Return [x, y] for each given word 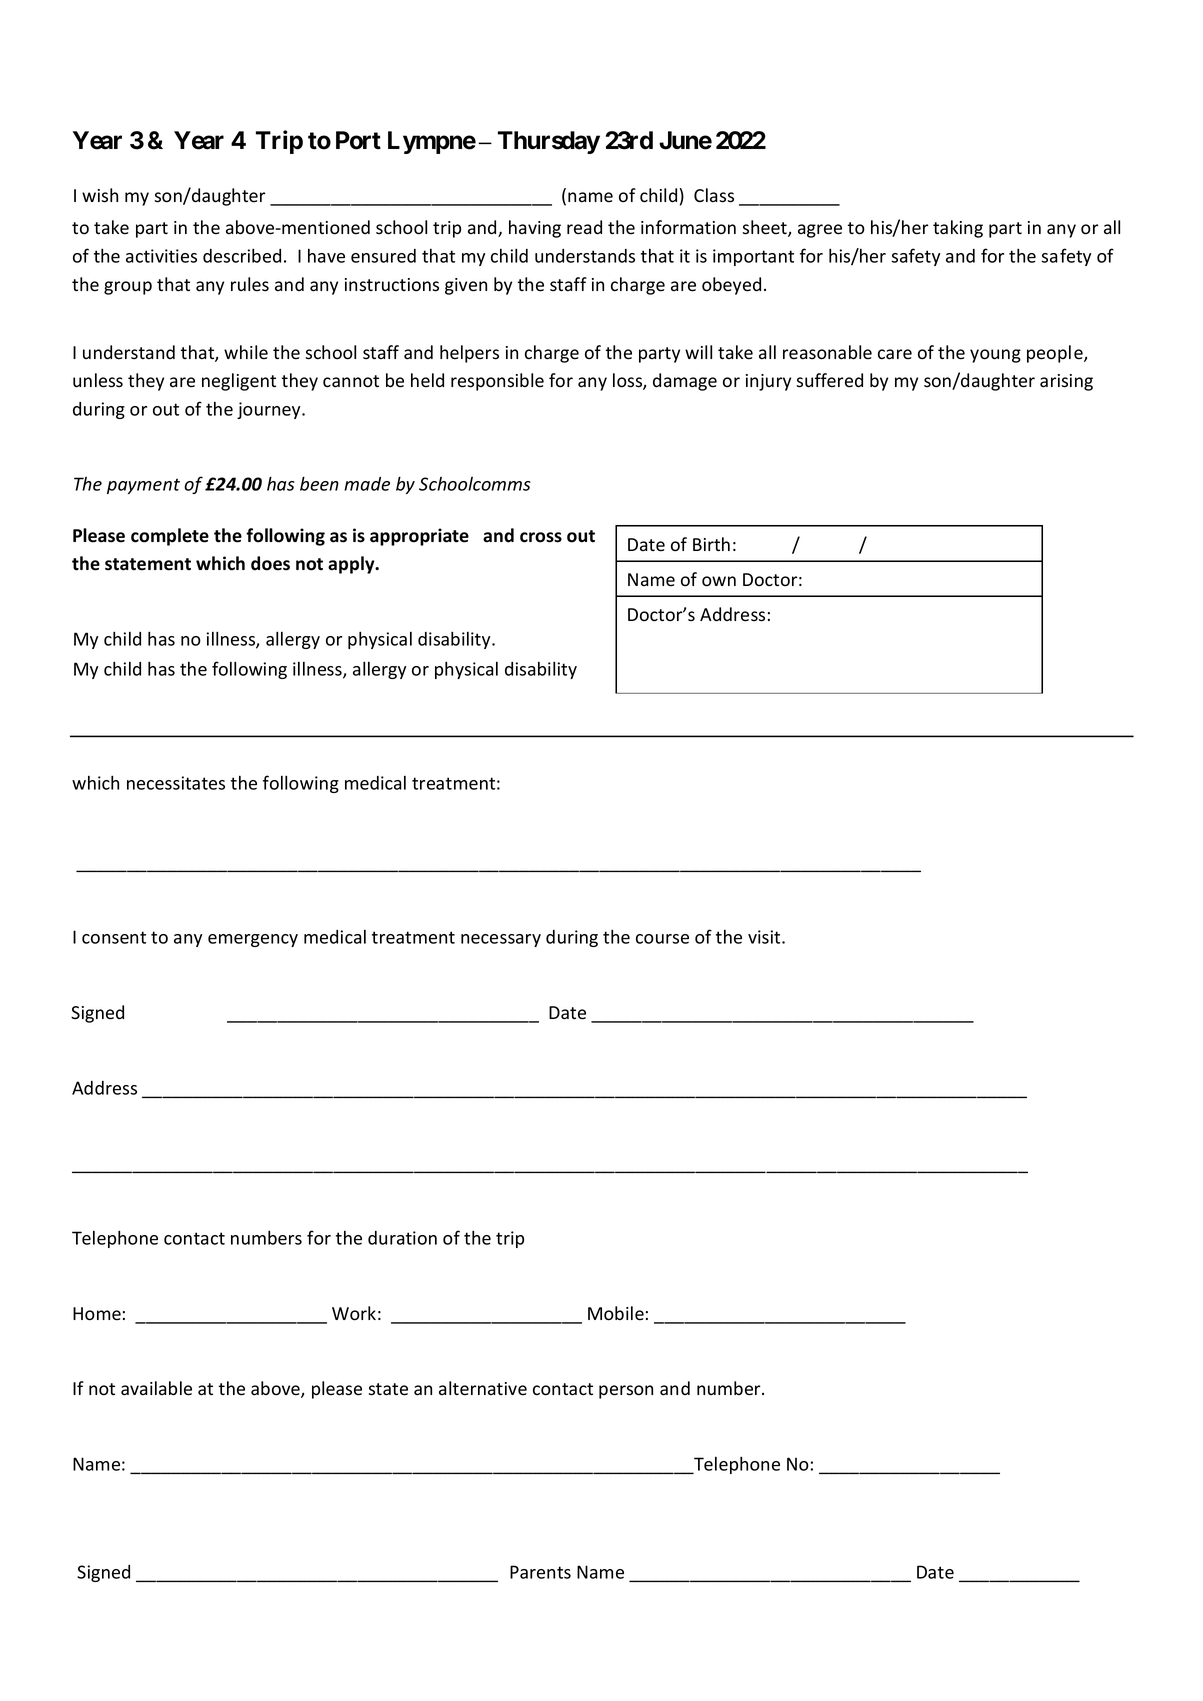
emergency [253, 940]
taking [958, 229]
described [242, 255]
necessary [501, 940]
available [156, 1388]
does [270, 563]
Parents [540, 1572]
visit [765, 937]
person [626, 1392]
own [719, 581]
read [584, 227]
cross [541, 537]
